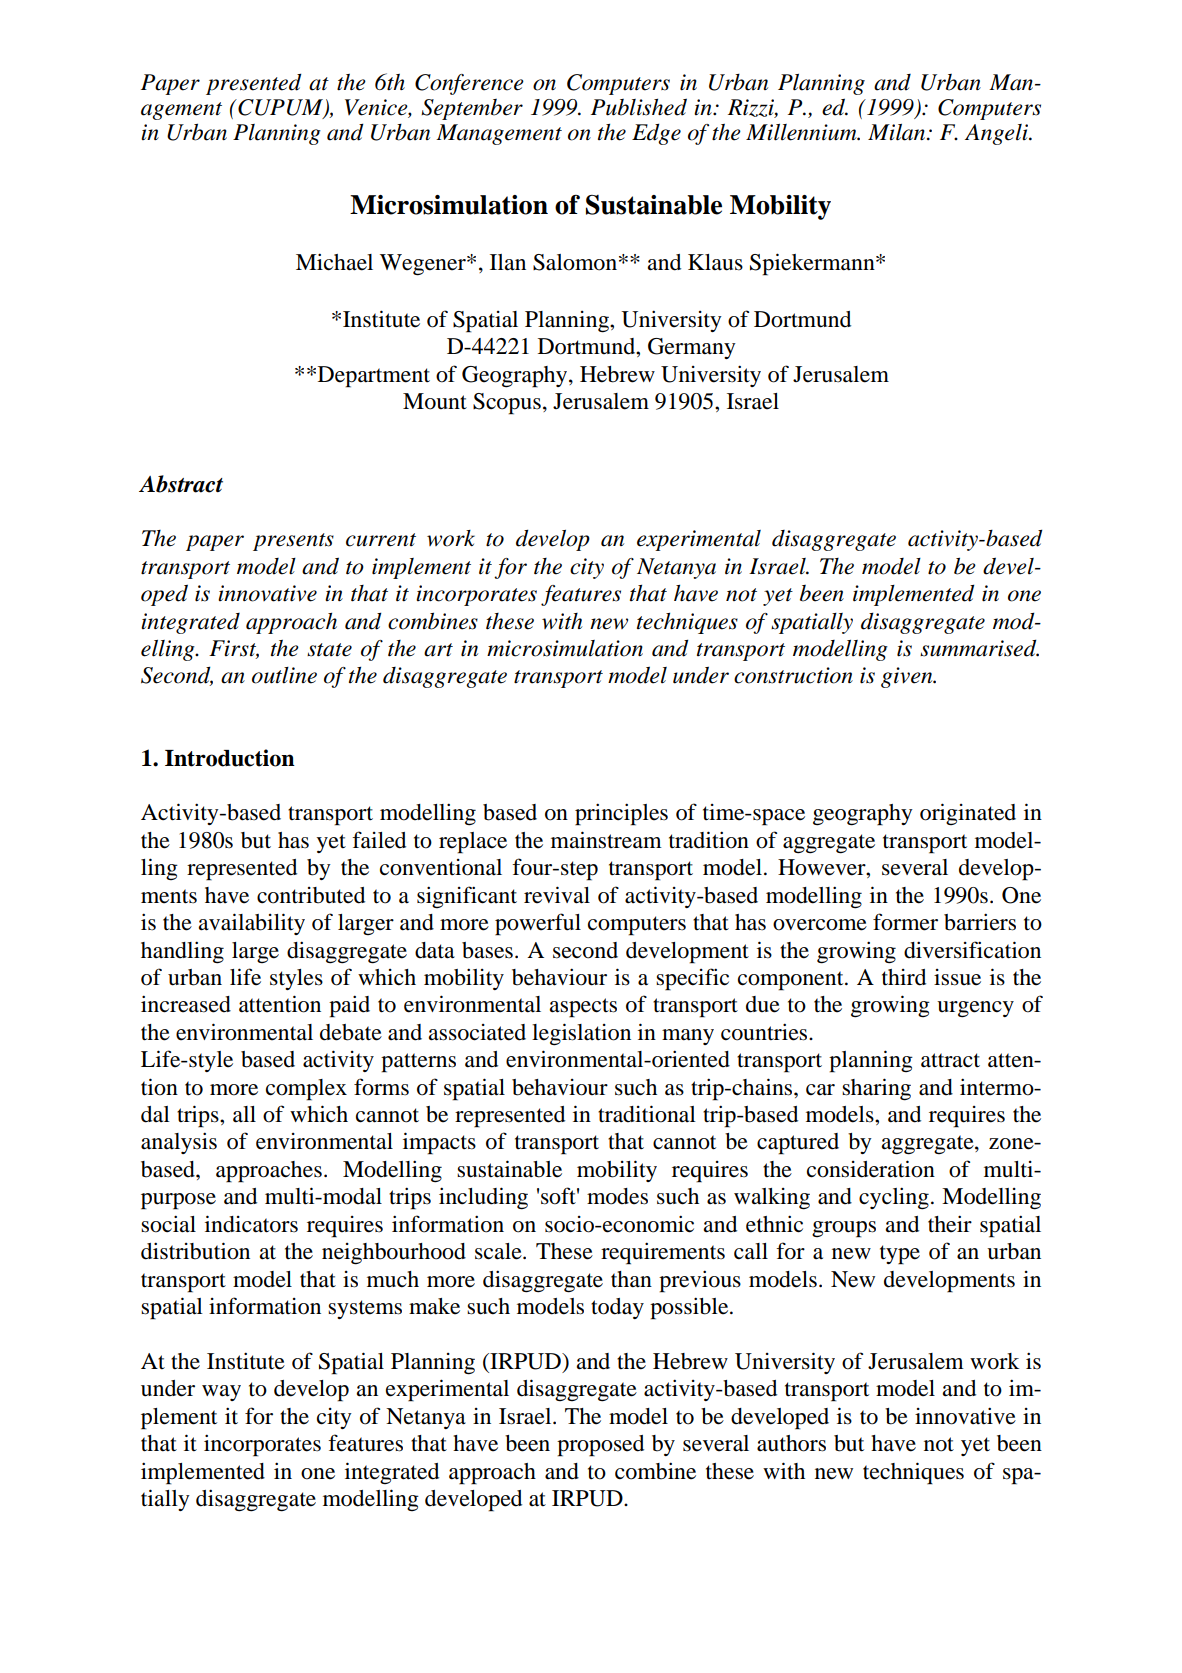 Image resolution: width=1182 pixels, height=1673 pixels. What do you see at coordinates (656, 134) in the screenshot?
I see `Edge` at bounding box center [656, 134].
